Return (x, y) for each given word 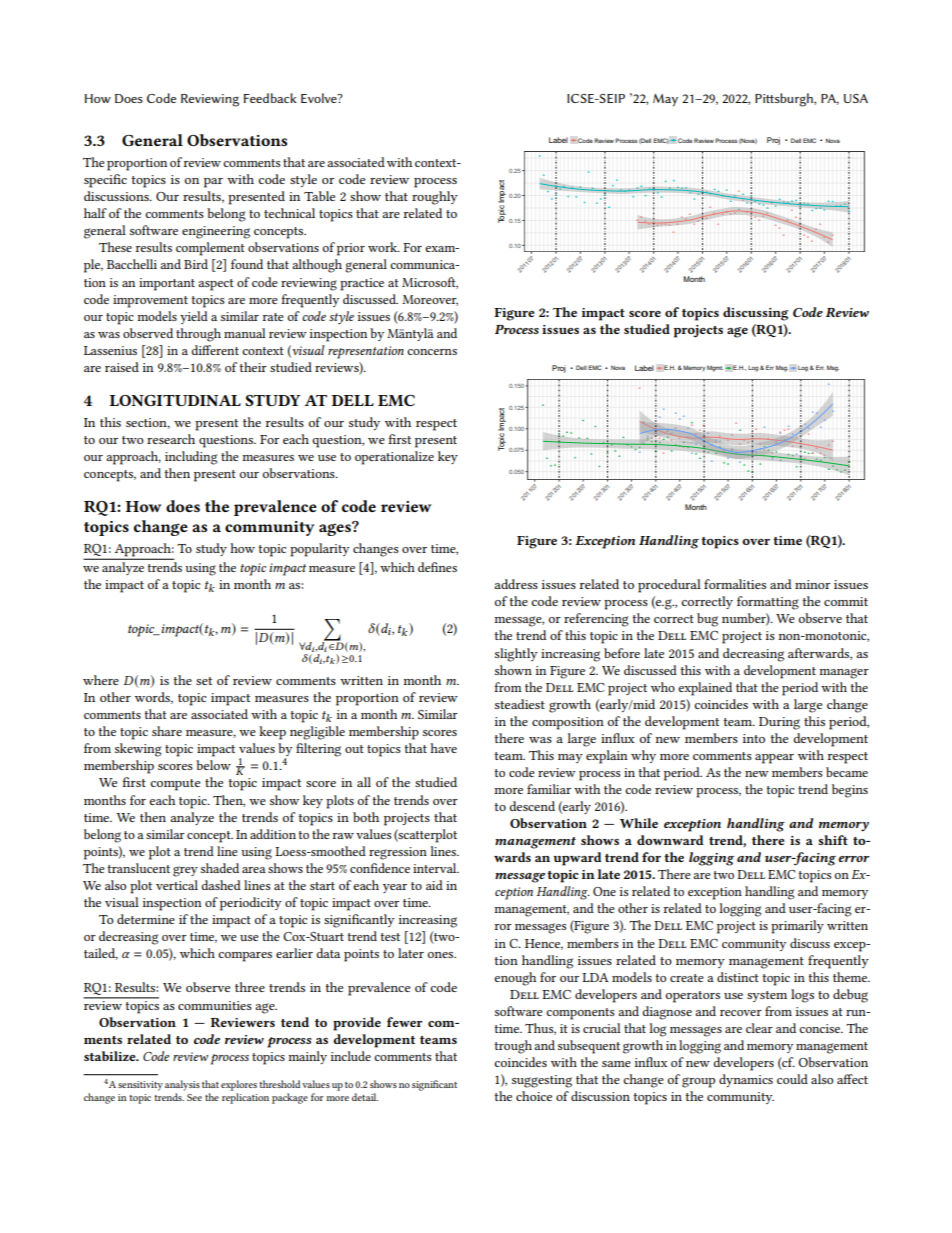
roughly (435, 198)
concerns (432, 352)
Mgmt (715, 368)
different (215, 350)
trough (513, 1047)
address (516, 584)
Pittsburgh (785, 100)
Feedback (270, 98)
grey (185, 871)
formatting (768, 603)
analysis (182, 1085)
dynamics (746, 1080)
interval (436, 868)
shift (833, 840)
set (204, 681)
